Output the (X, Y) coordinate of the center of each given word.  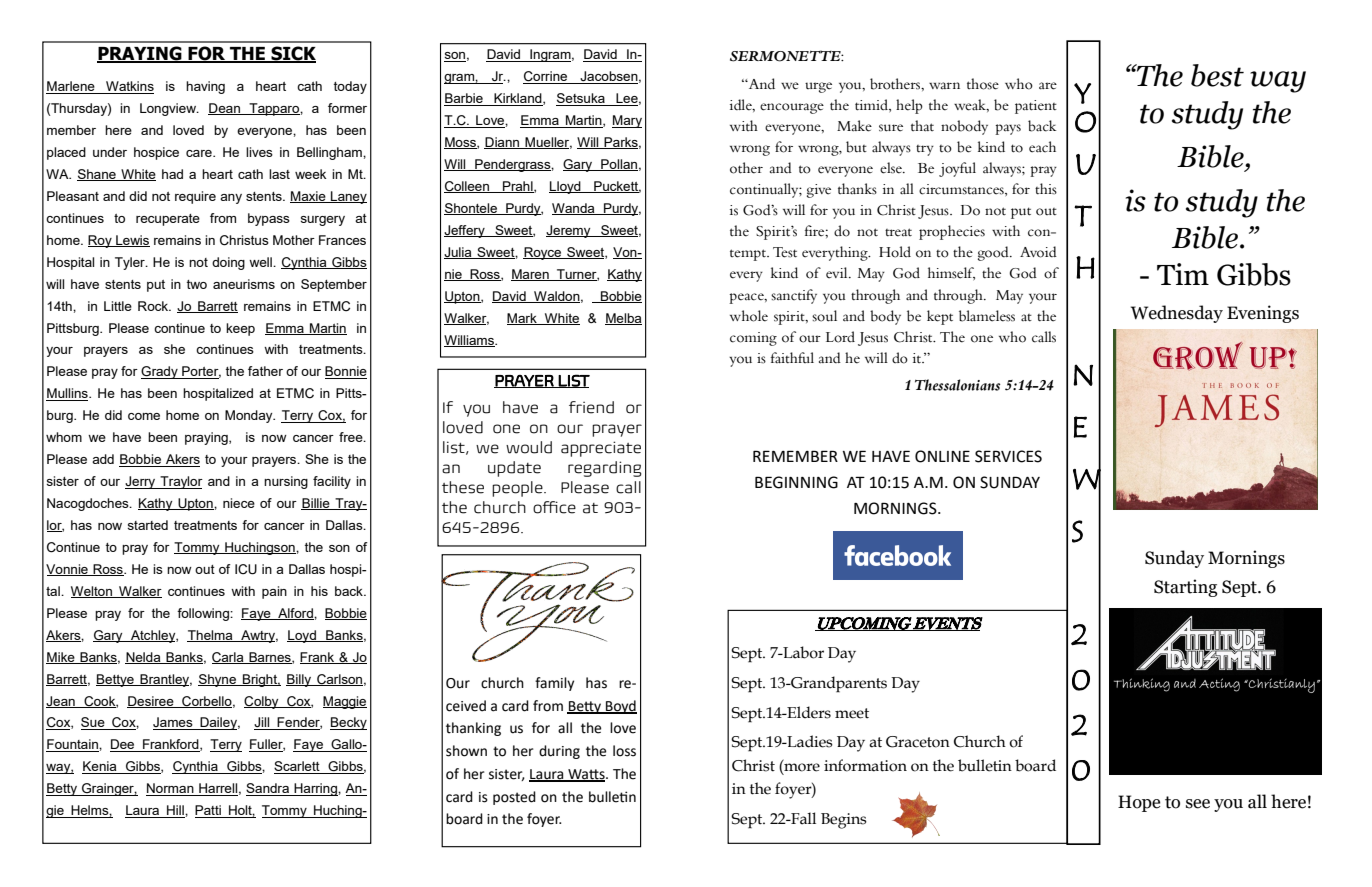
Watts (586, 775)
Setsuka (581, 99)
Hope (1139, 803)
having (205, 87)
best (1217, 75)
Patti (209, 811)
